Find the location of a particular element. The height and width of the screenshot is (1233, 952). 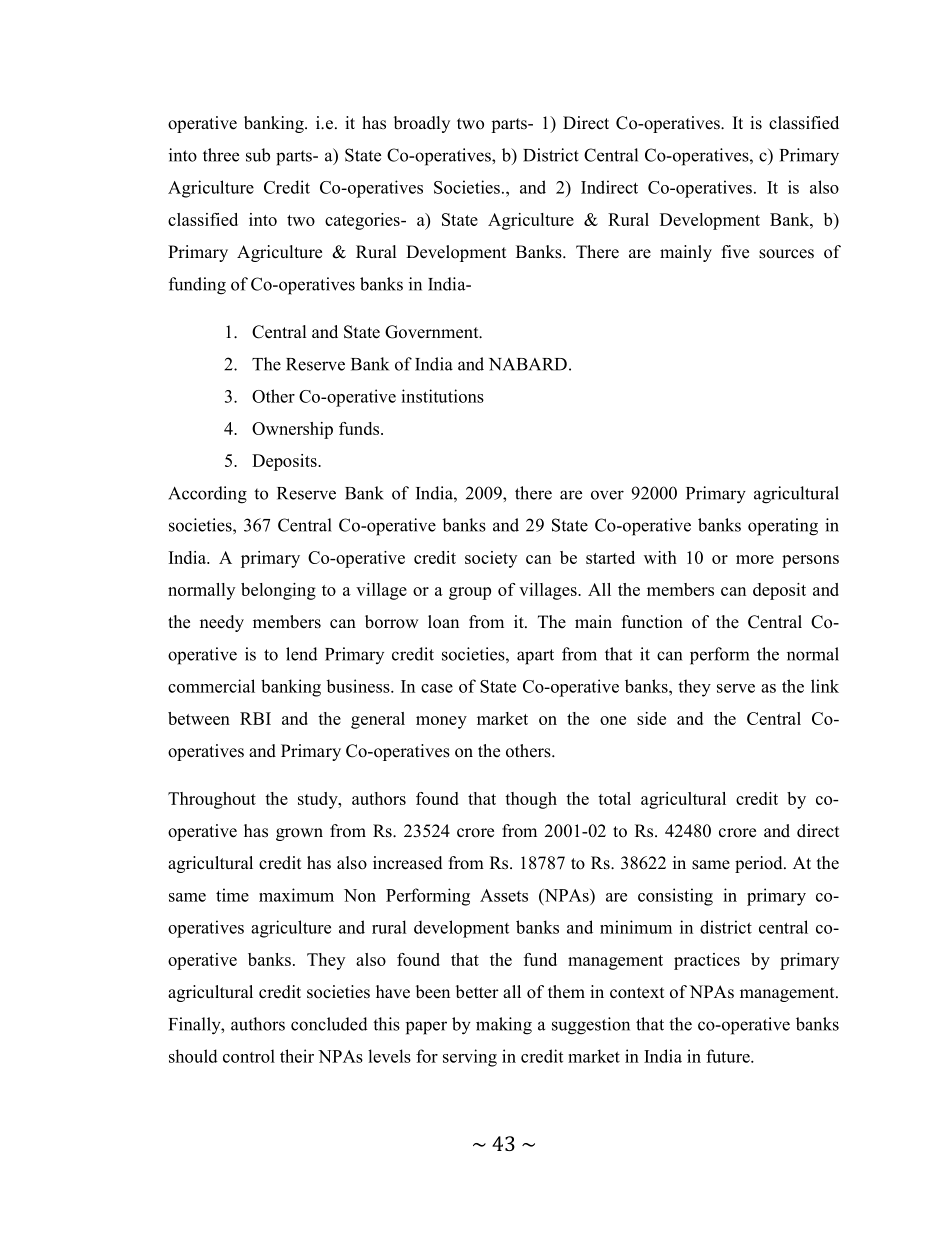

belonging is located at coordinates (278, 591).
